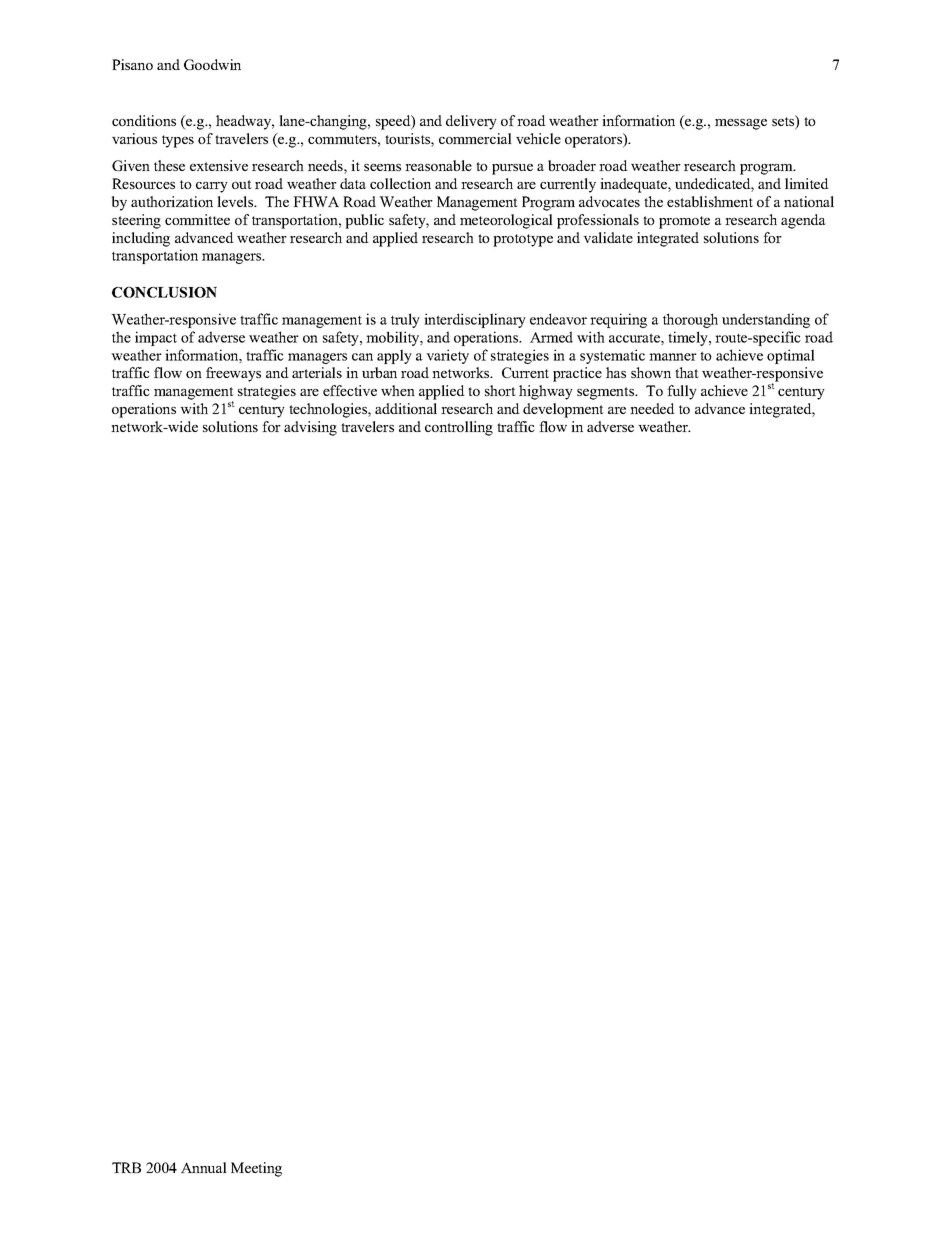  What do you see at coordinates (212, 64) in the screenshot?
I see `Goodwin` at bounding box center [212, 64].
